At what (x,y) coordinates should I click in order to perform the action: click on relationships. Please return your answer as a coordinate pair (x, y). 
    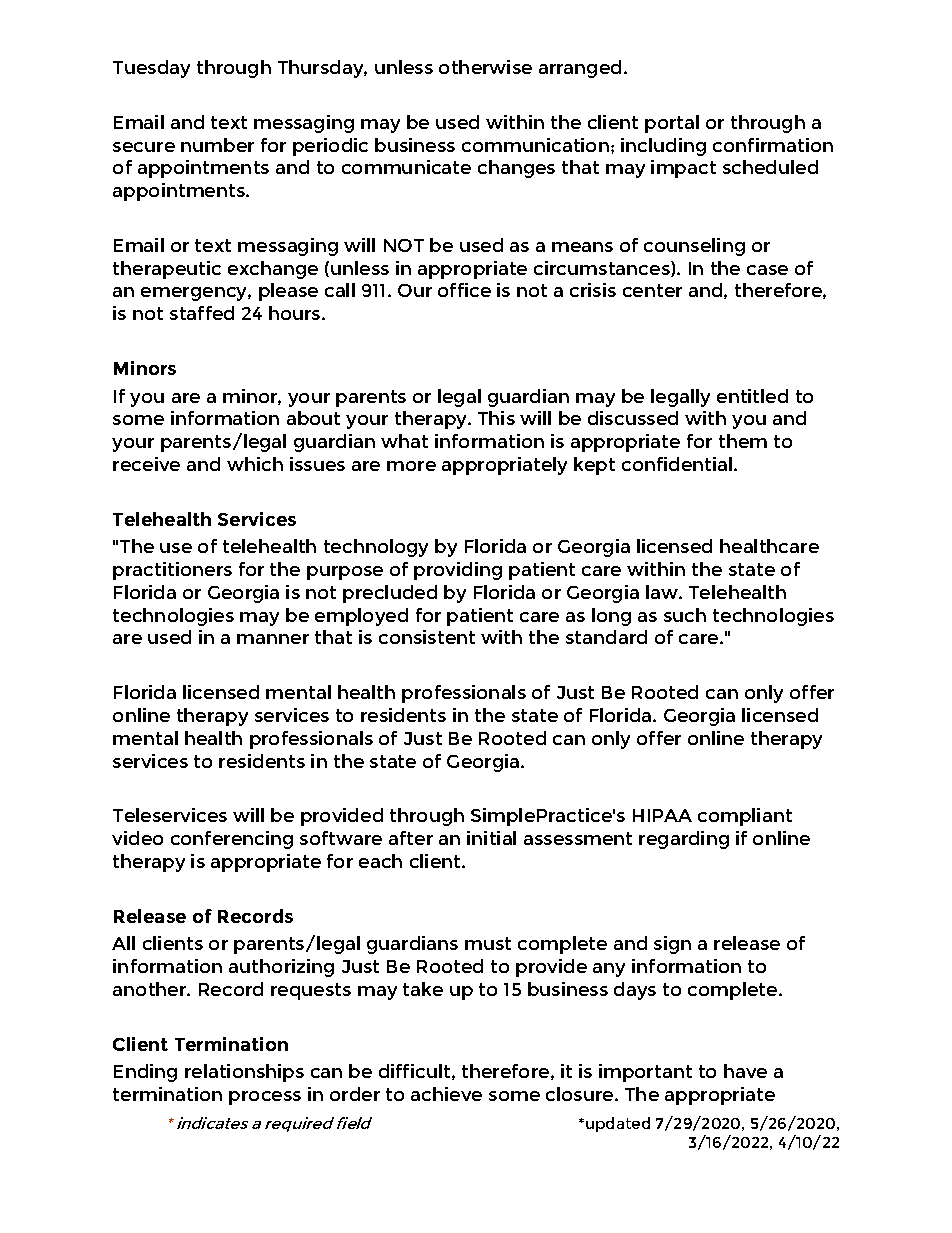
    Looking at the image, I should click on (244, 1073).
